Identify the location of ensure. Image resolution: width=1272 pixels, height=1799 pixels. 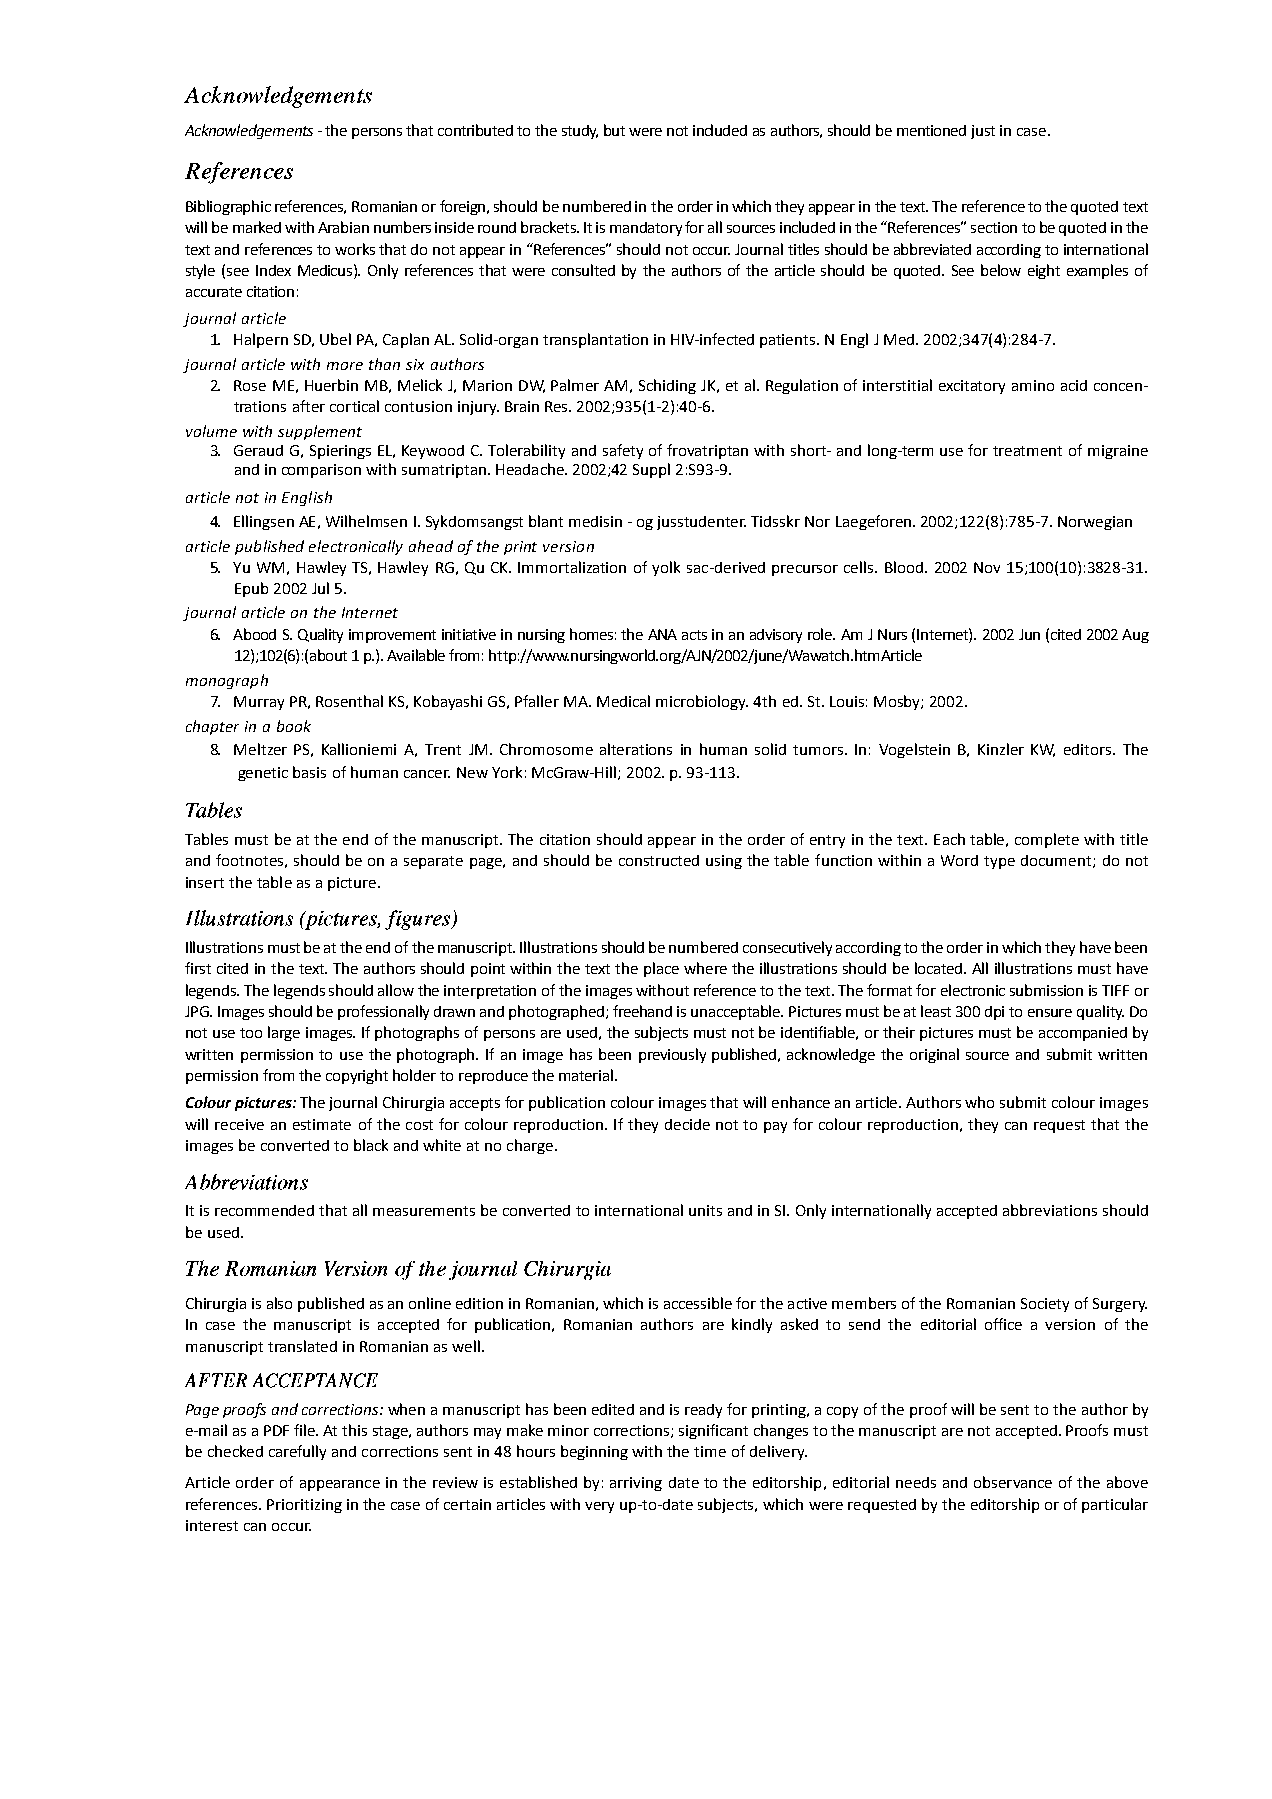
(1050, 1013).
